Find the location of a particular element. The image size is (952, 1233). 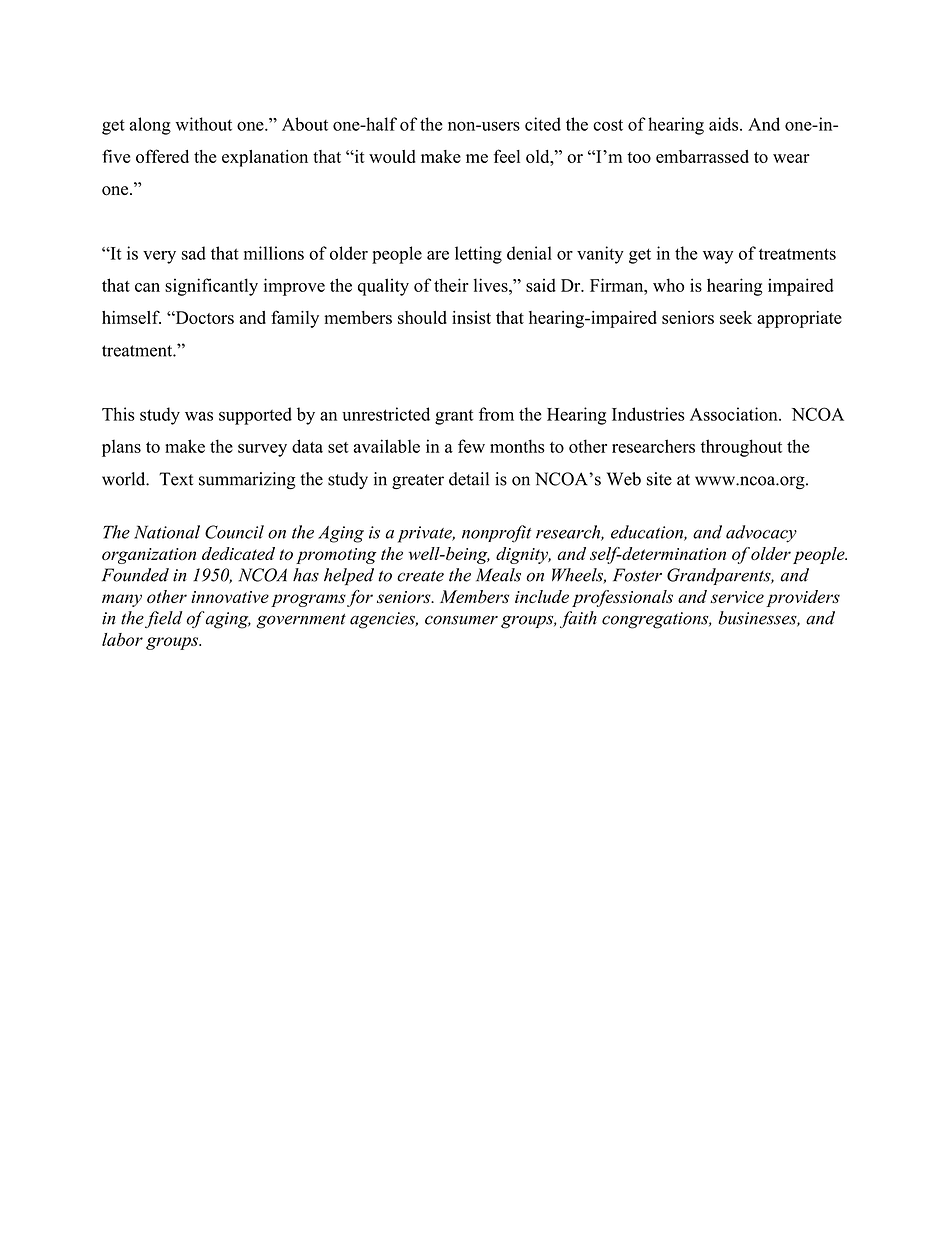

service is located at coordinates (737, 597).
